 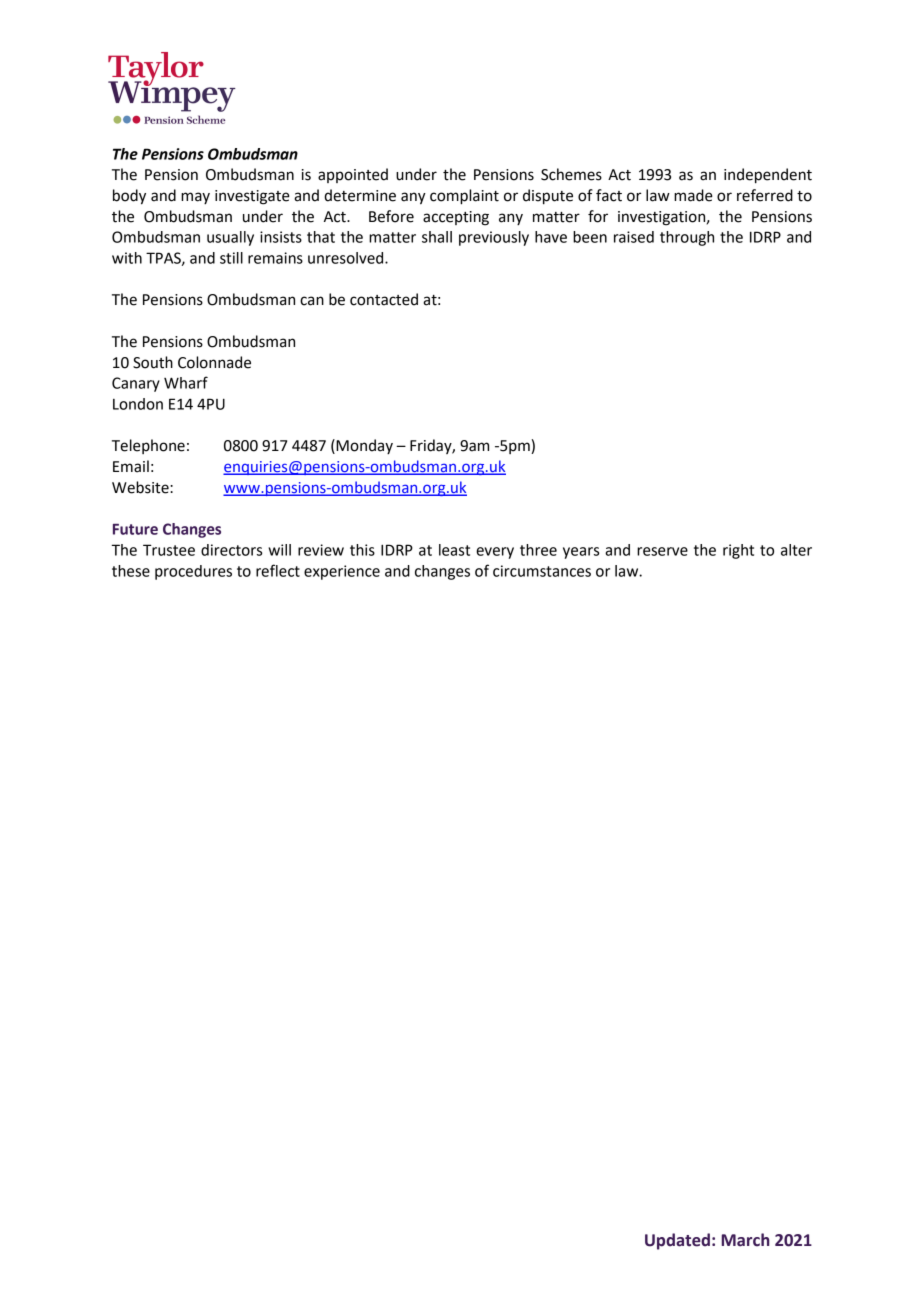 I want to click on Updated, so click(x=677, y=1241).
